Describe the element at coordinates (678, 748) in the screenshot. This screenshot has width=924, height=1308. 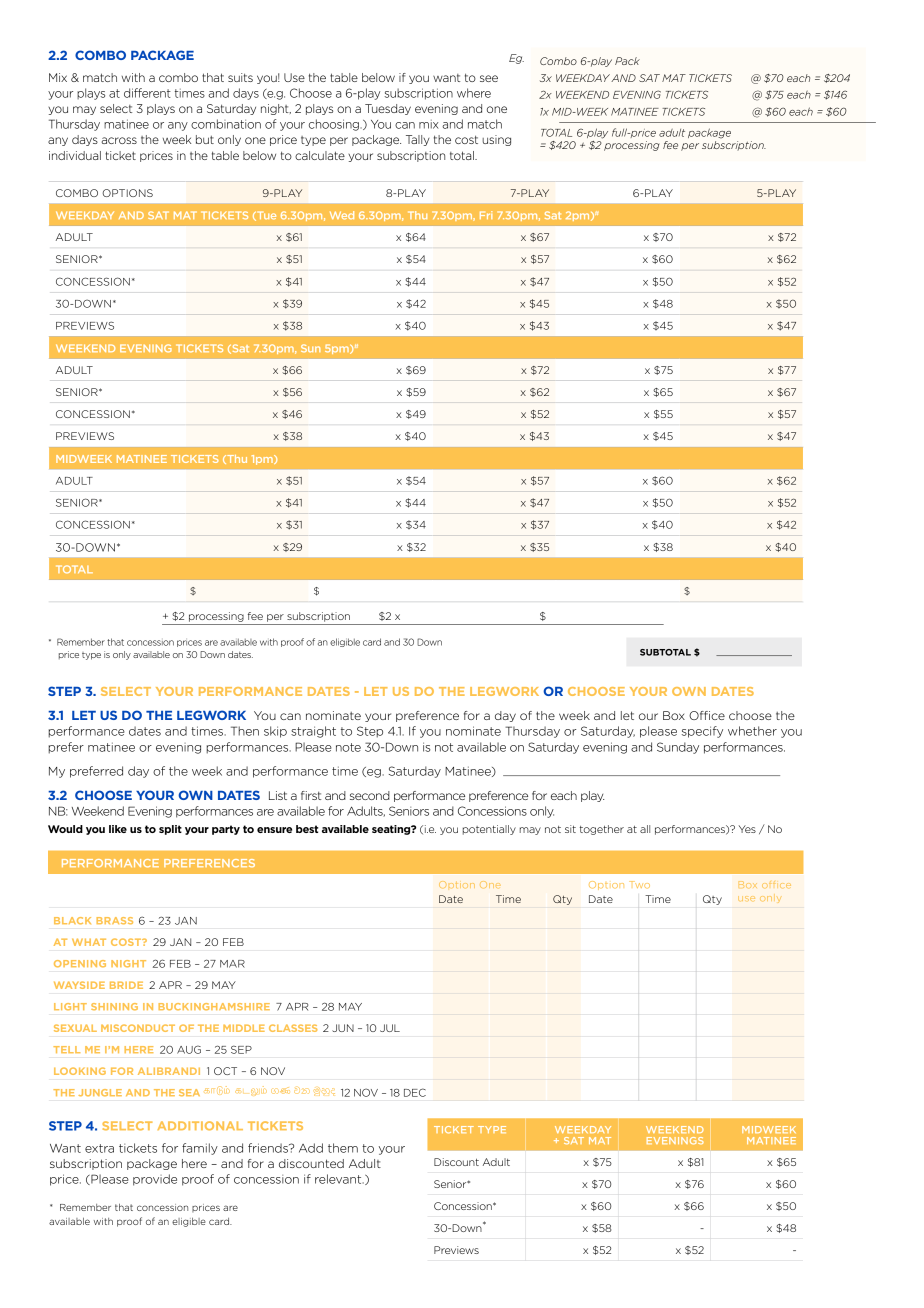
I see `Sunday` at that location.
